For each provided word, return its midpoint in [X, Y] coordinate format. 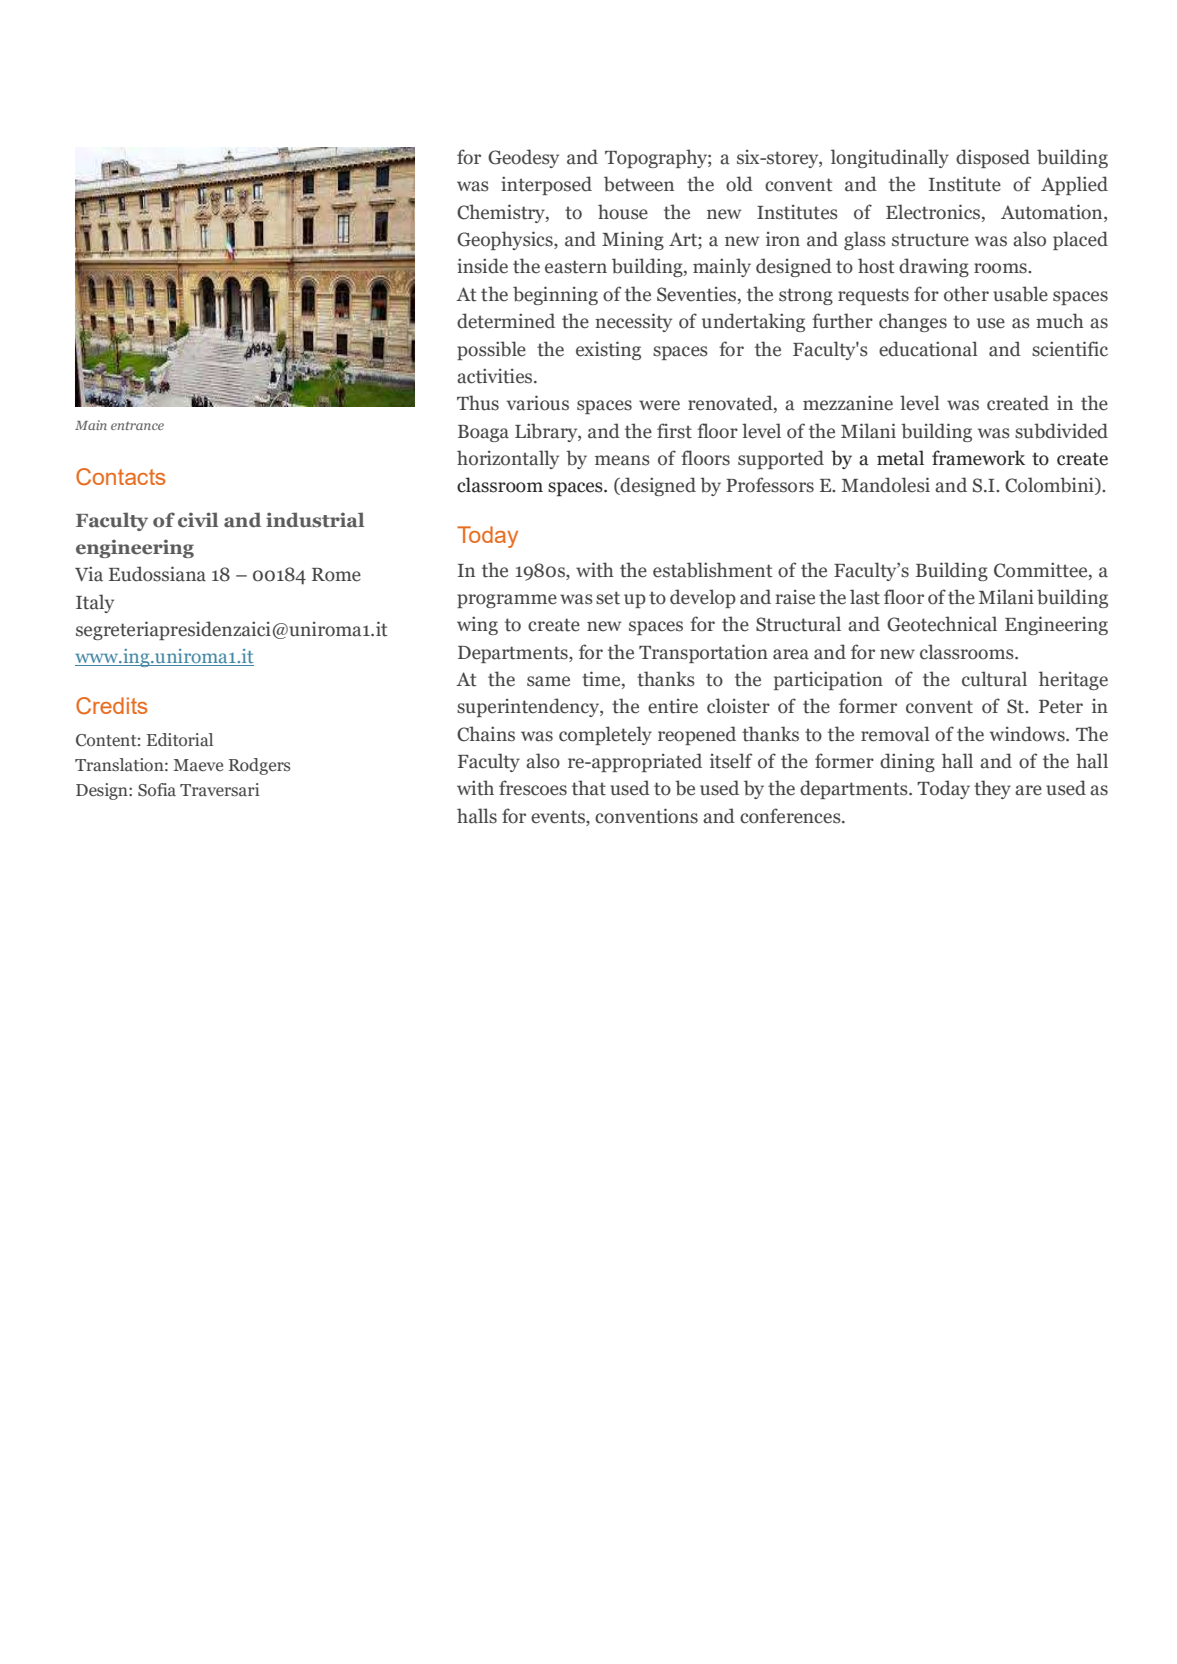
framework [978, 458]
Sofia [157, 789]
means [622, 460]
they [992, 789]
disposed [993, 158]
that [589, 788]
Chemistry [502, 213]
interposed [546, 185]
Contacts [120, 477]
